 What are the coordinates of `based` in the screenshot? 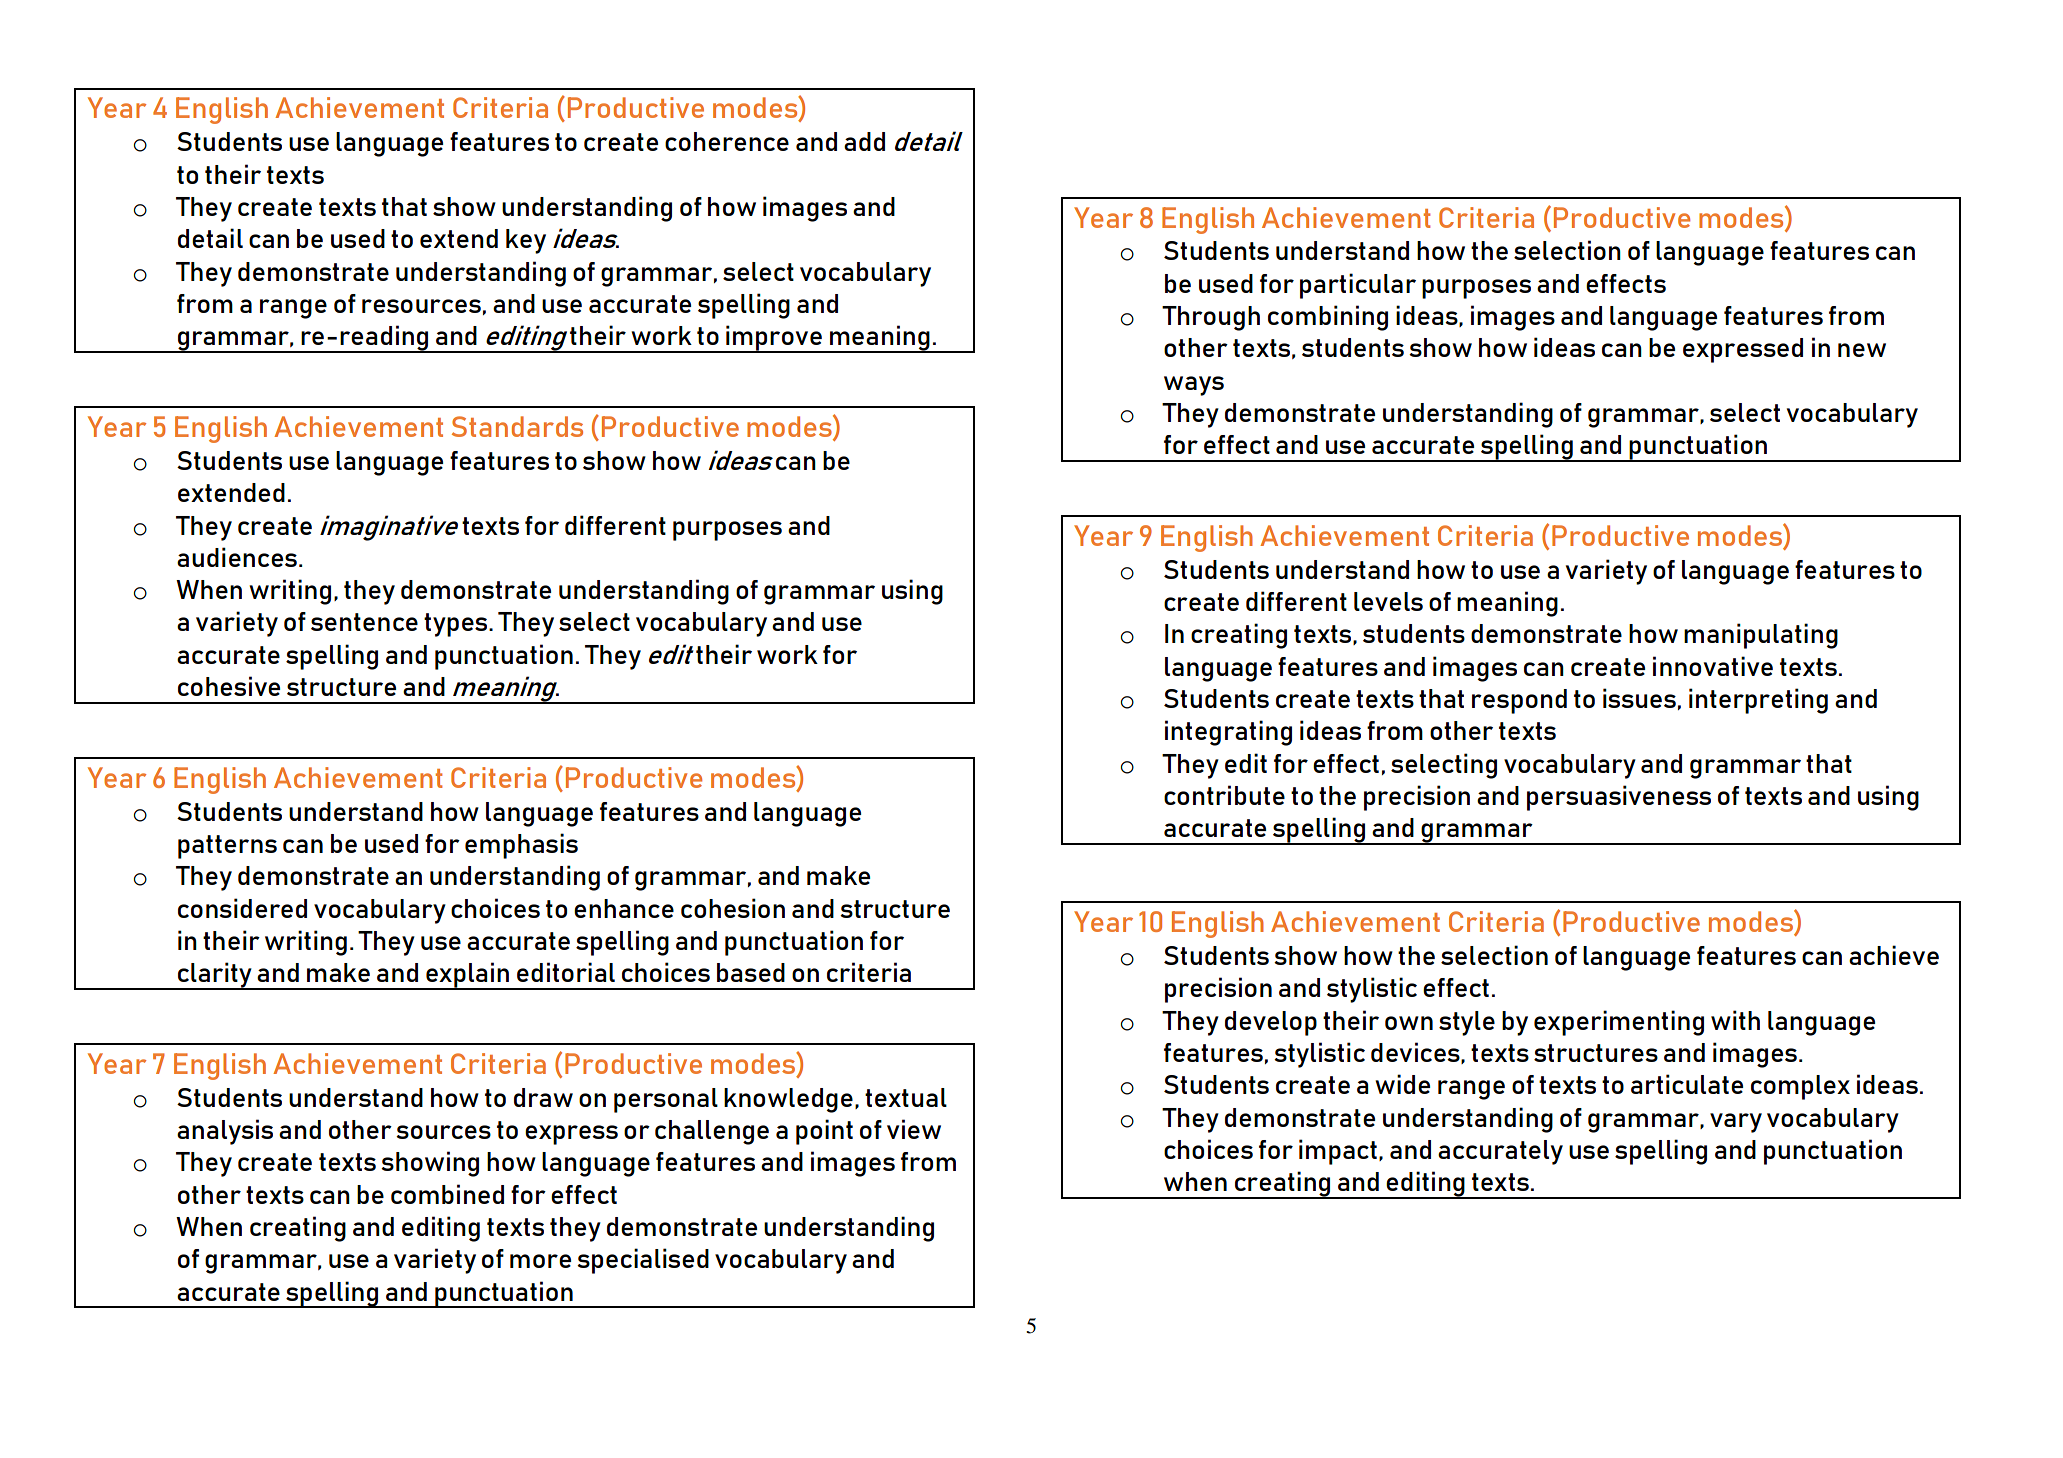 It's located at (751, 972).
